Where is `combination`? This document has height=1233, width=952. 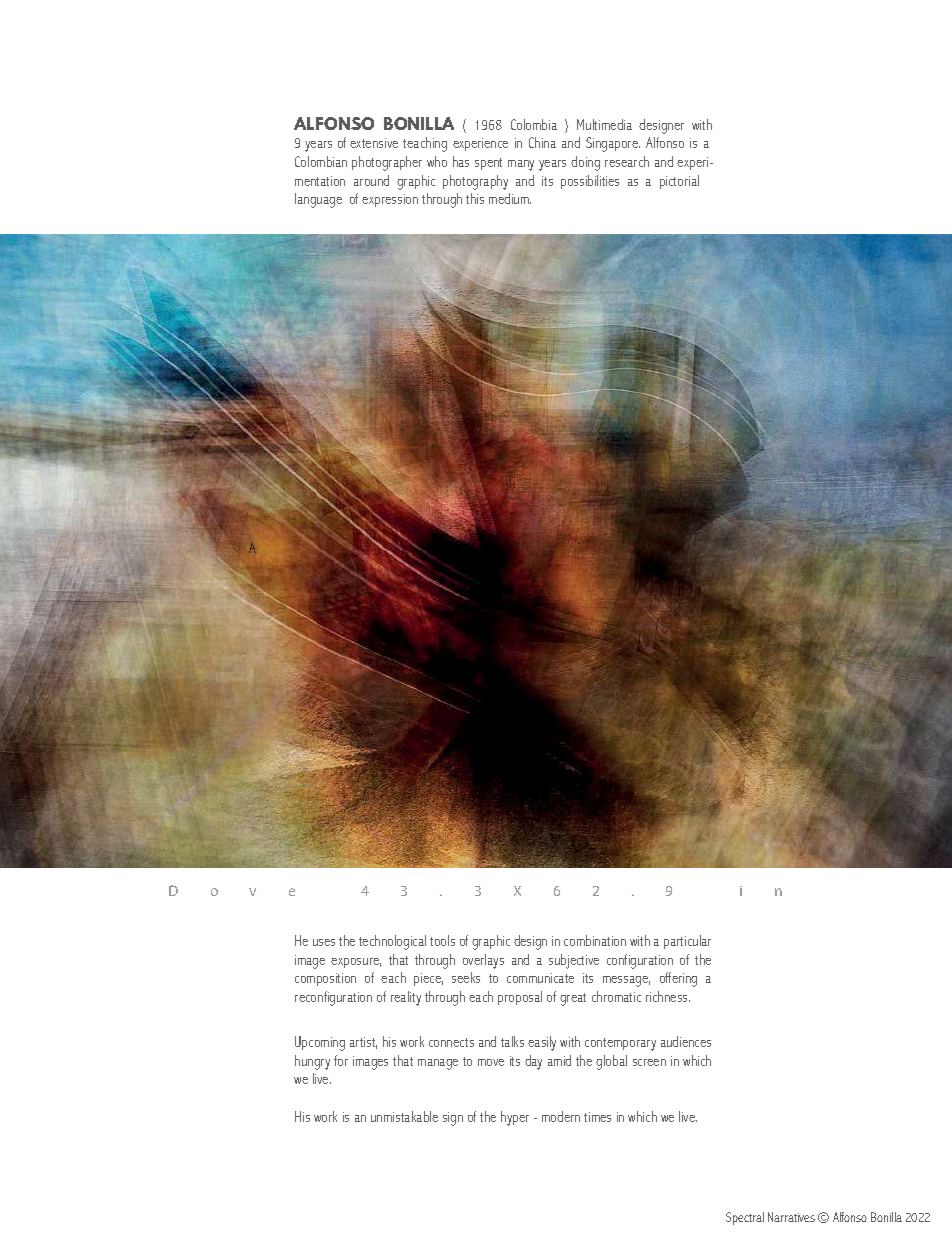 combination is located at coordinates (595, 940).
